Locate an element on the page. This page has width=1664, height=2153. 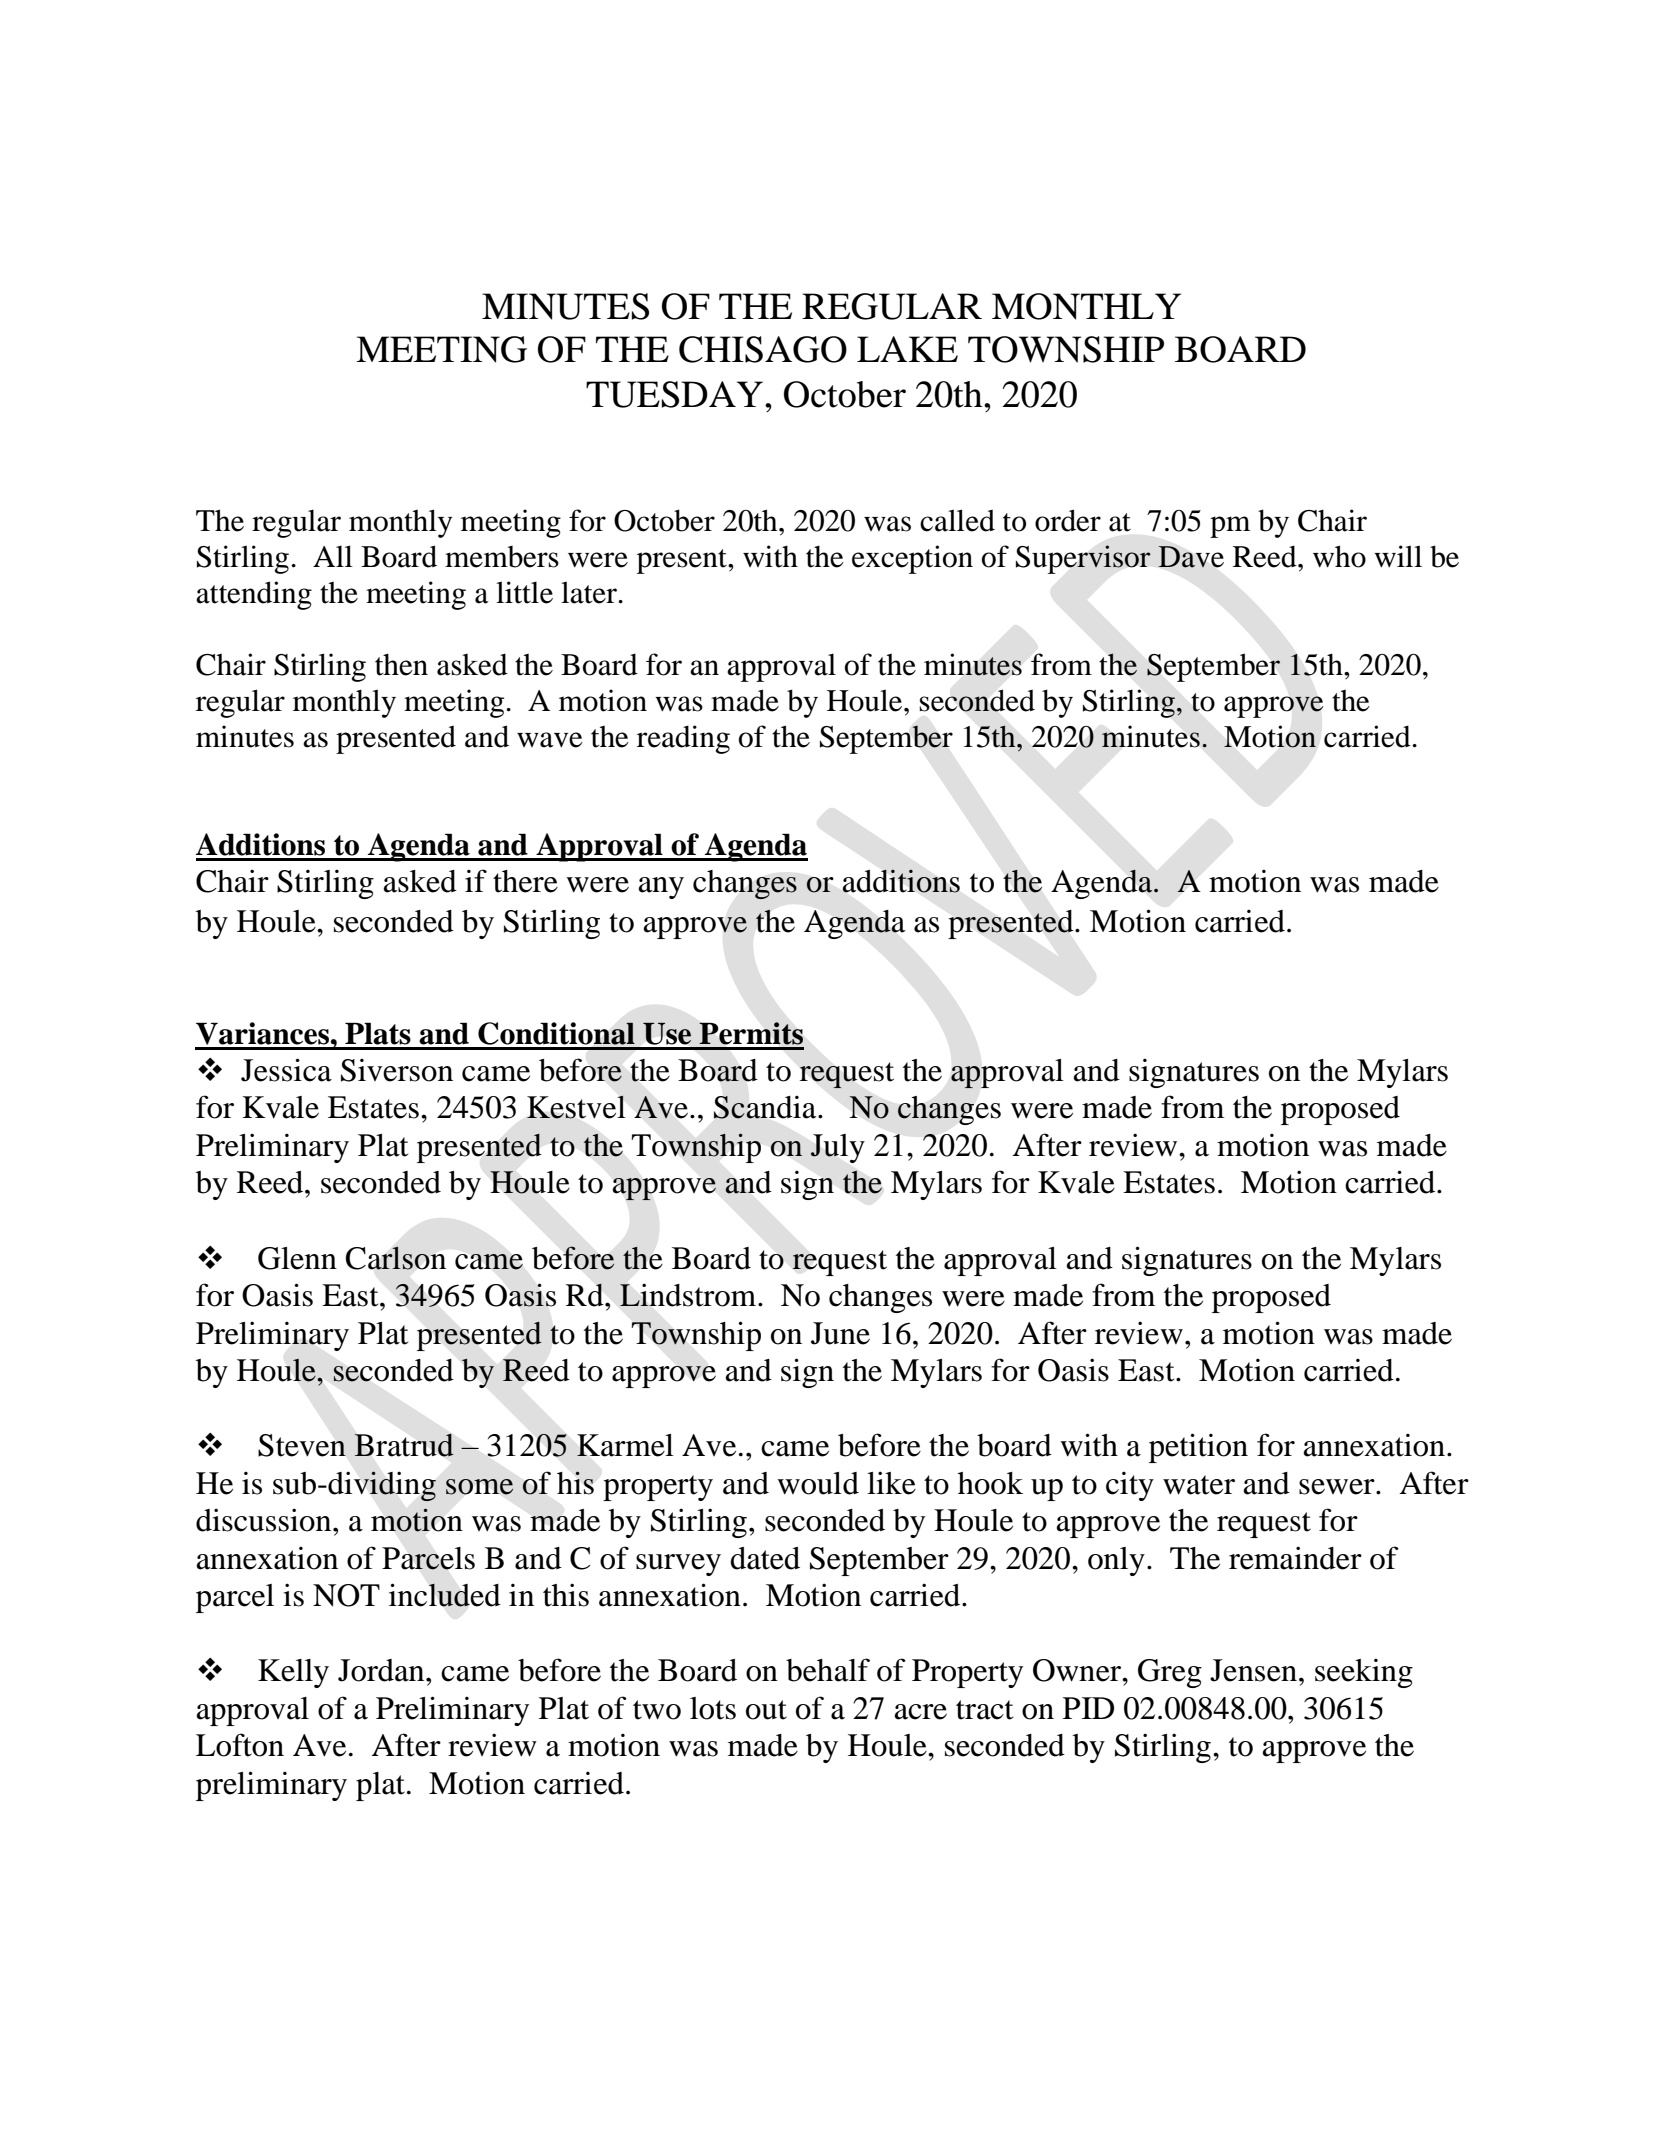
Jordan is located at coordinates (382, 1670).
